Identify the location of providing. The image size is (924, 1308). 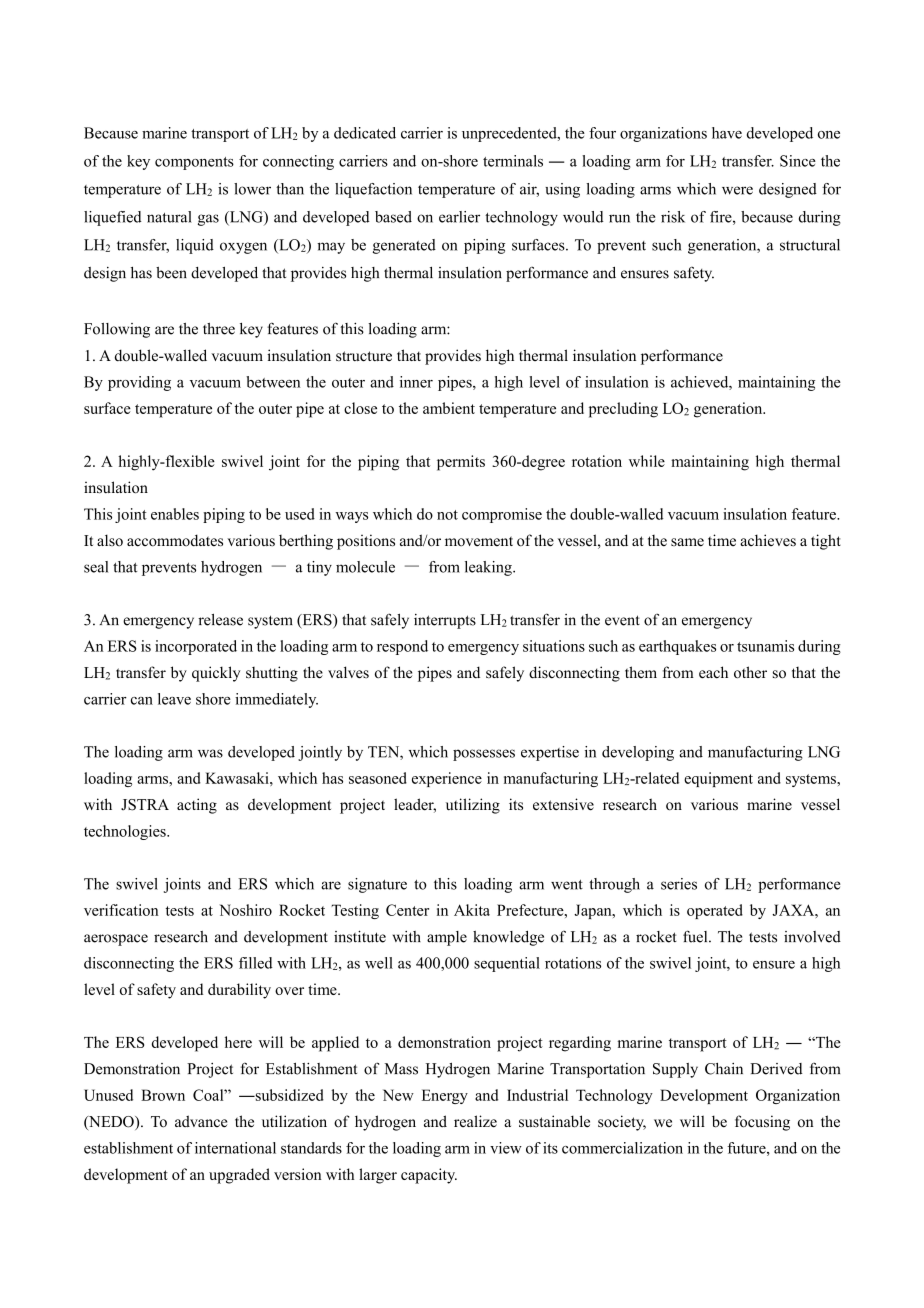
(139, 383).
